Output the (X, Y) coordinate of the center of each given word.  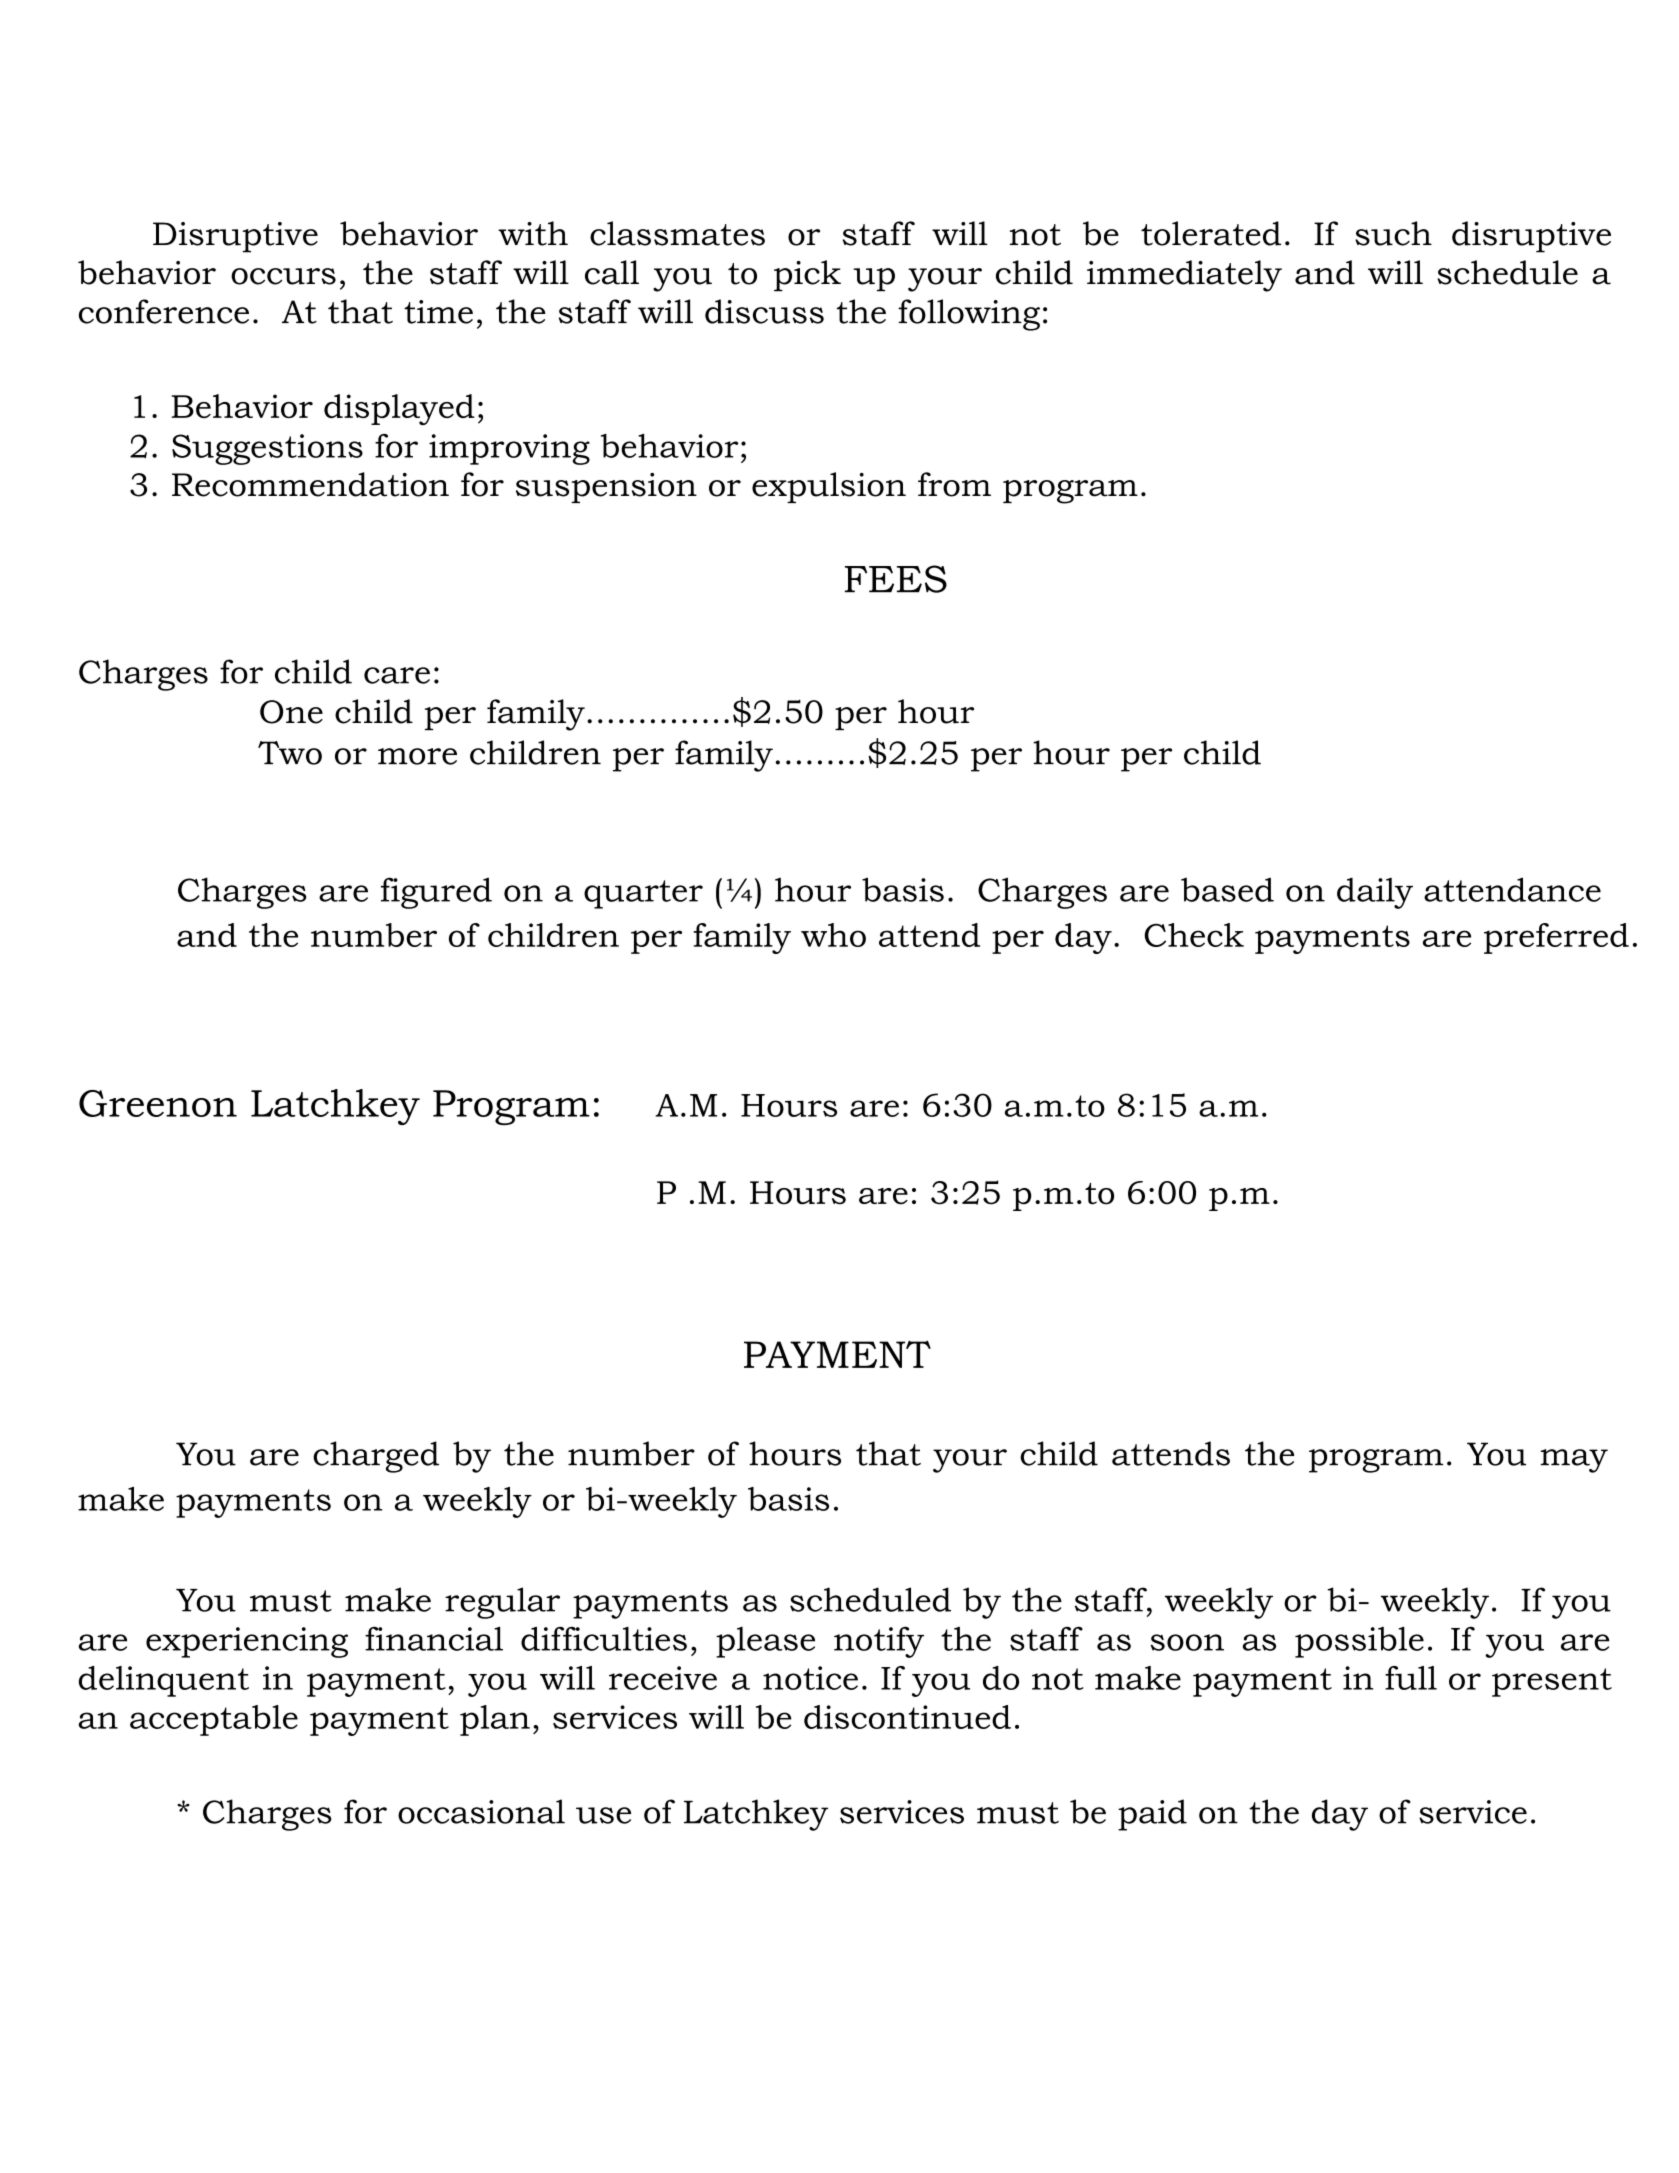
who (833, 935)
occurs (283, 276)
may (1574, 1461)
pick (807, 276)
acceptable (214, 1720)
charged (376, 1457)
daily (1375, 893)
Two (290, 753)
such (1393, 233)
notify (879, 1642)
